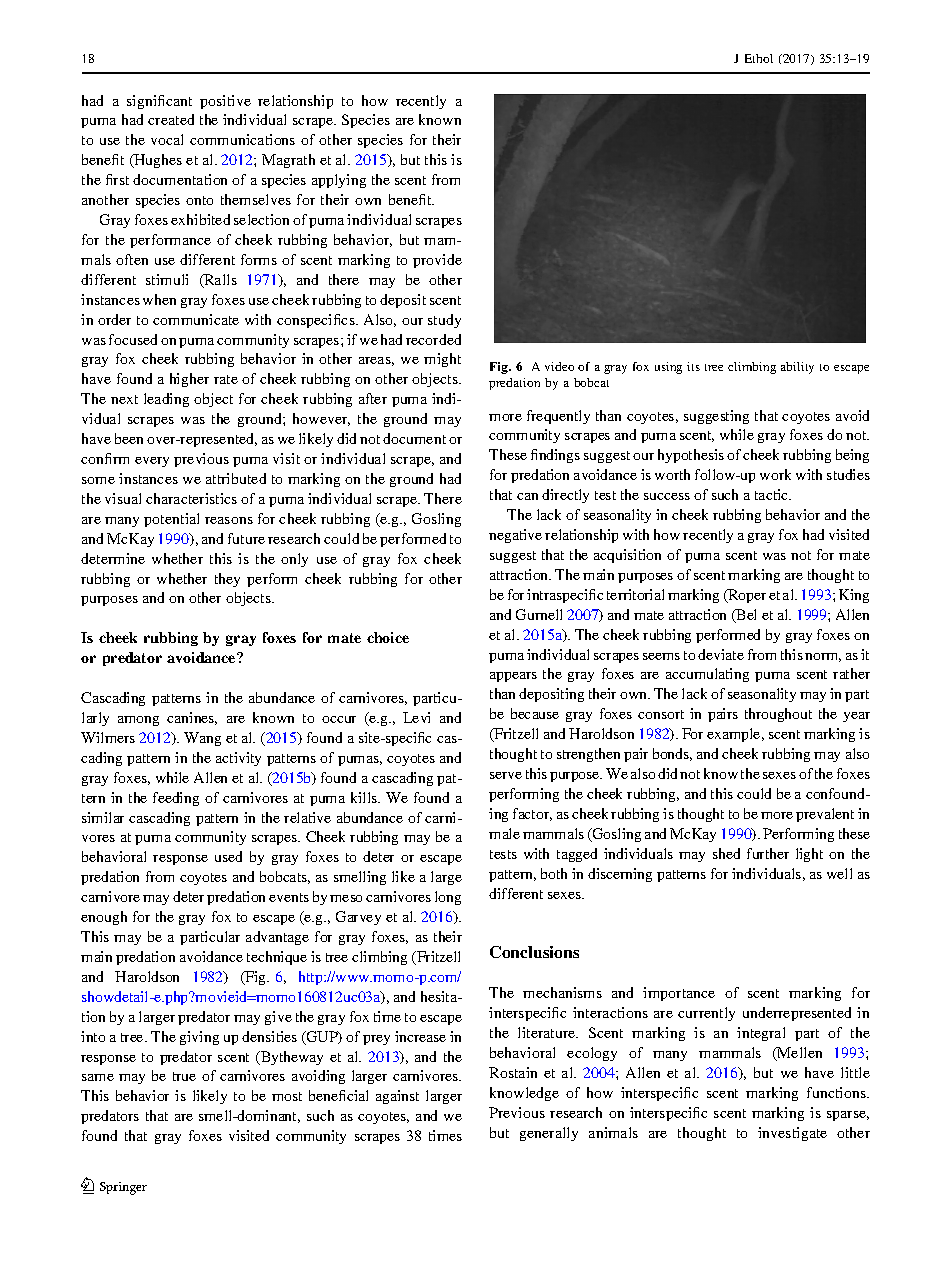 The height and width of the screenshot is (1265, 952). Describe the element at coordinates (339, 181) in the screenshot. I see `applying` at that location.
